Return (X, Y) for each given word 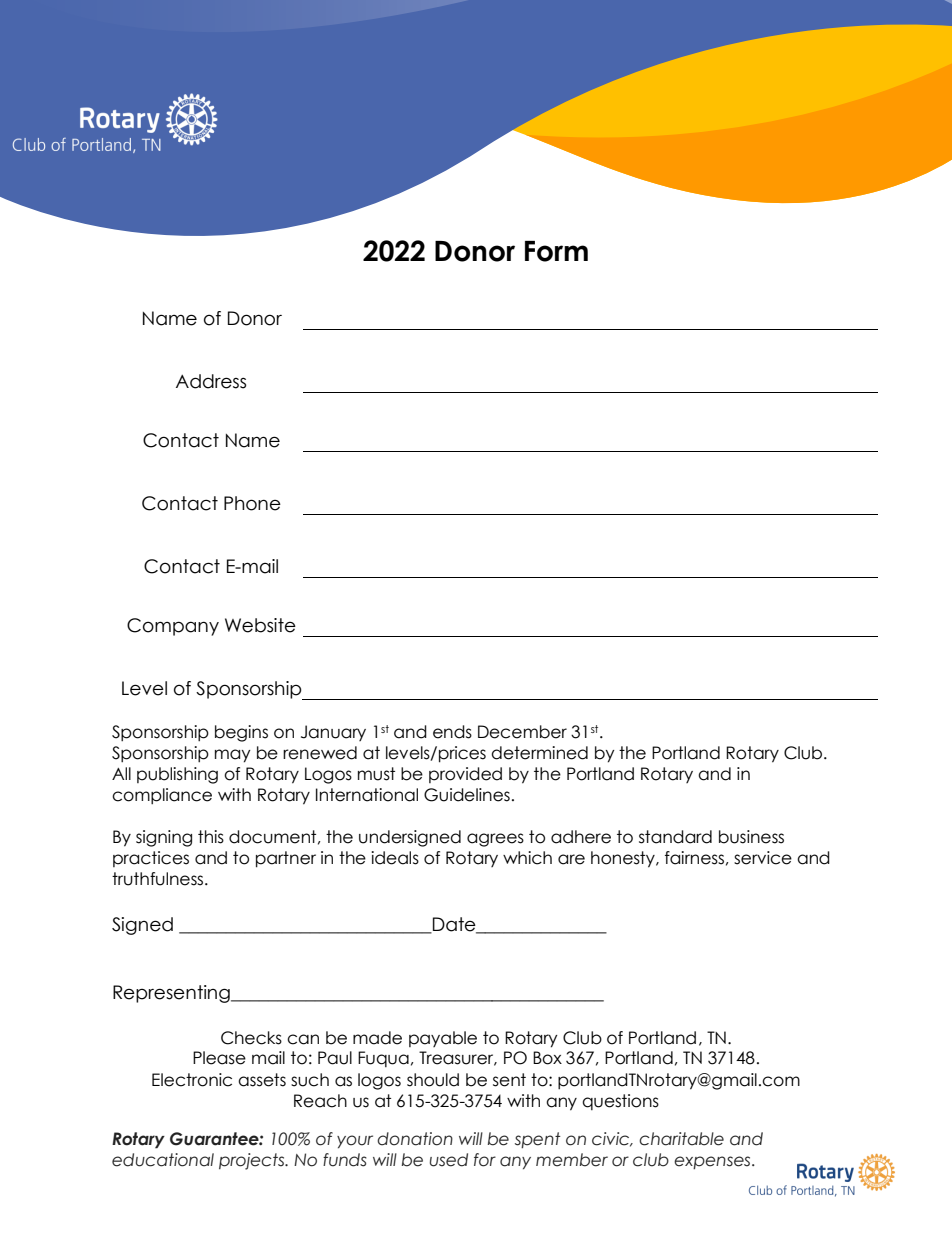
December (522, 732)
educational (163, 1160)
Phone (252, 503)
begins (241, 733)
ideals (395, 858)
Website (260, 625)
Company (173, 627)
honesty (624, 859)
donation (415, 1139)
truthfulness (157, 879)
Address (211, 381)
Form (556, 251)
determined (539, 753)
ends (452, 732)
